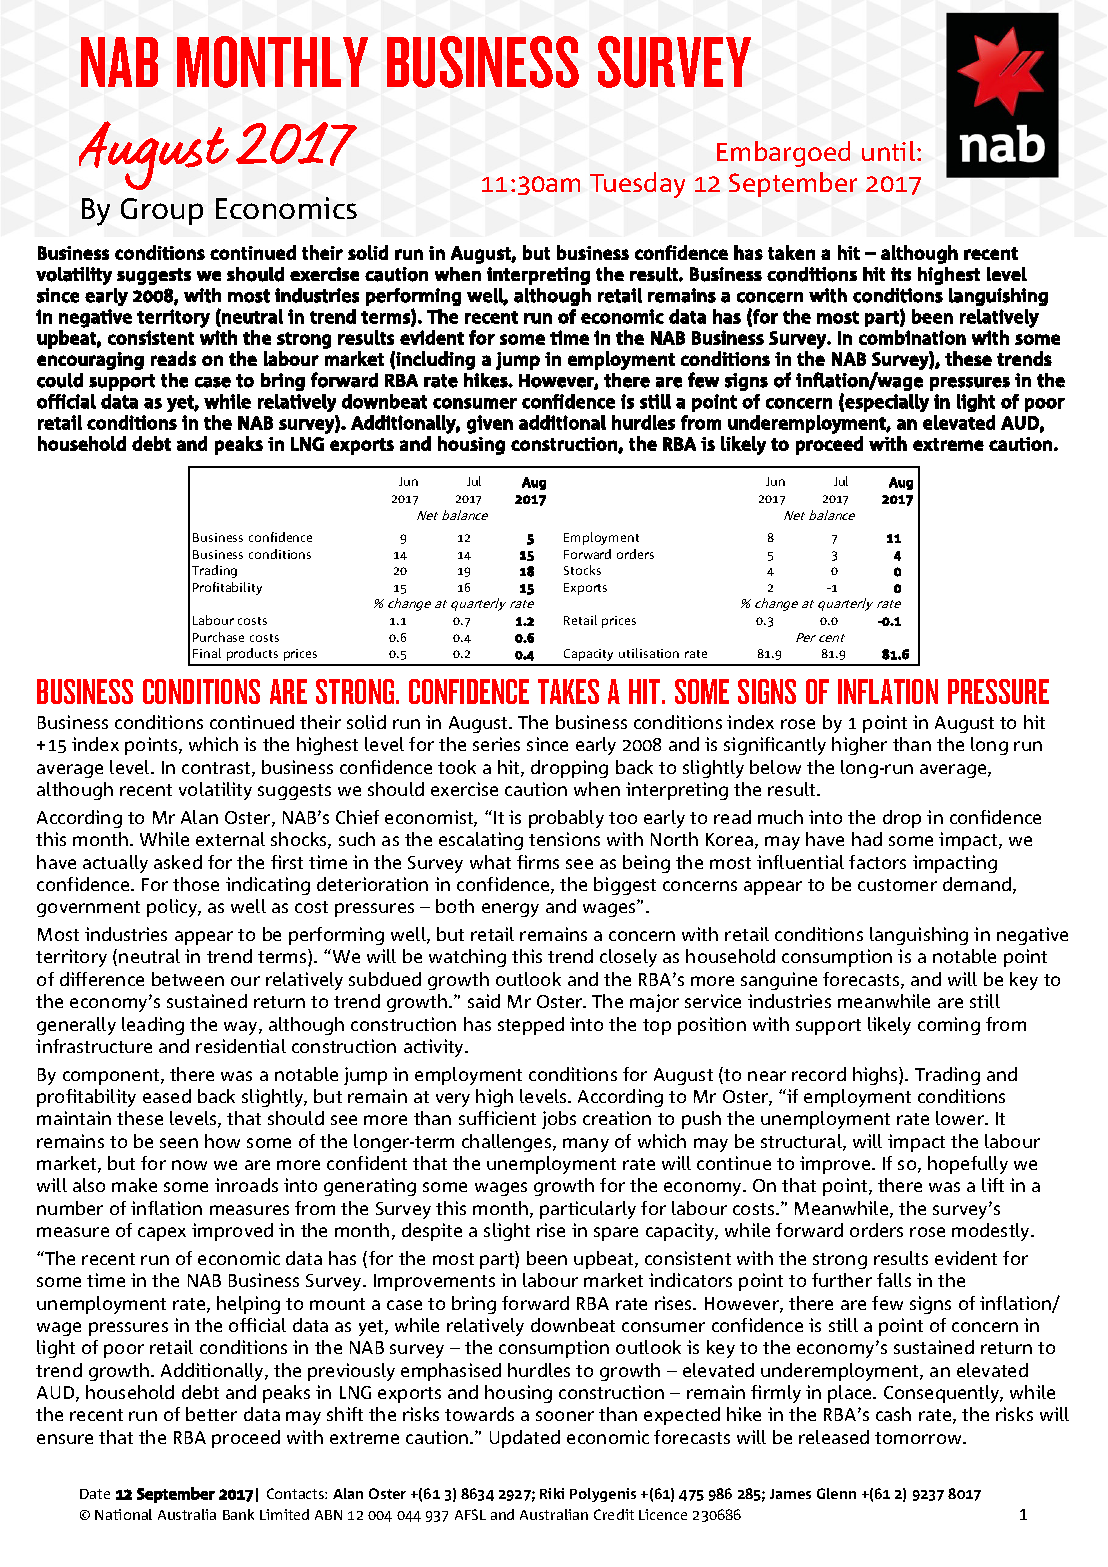 The image size is (1108, 1567). Describe the element at coordinates (888, 151) in the image. I see `until` at that location.
